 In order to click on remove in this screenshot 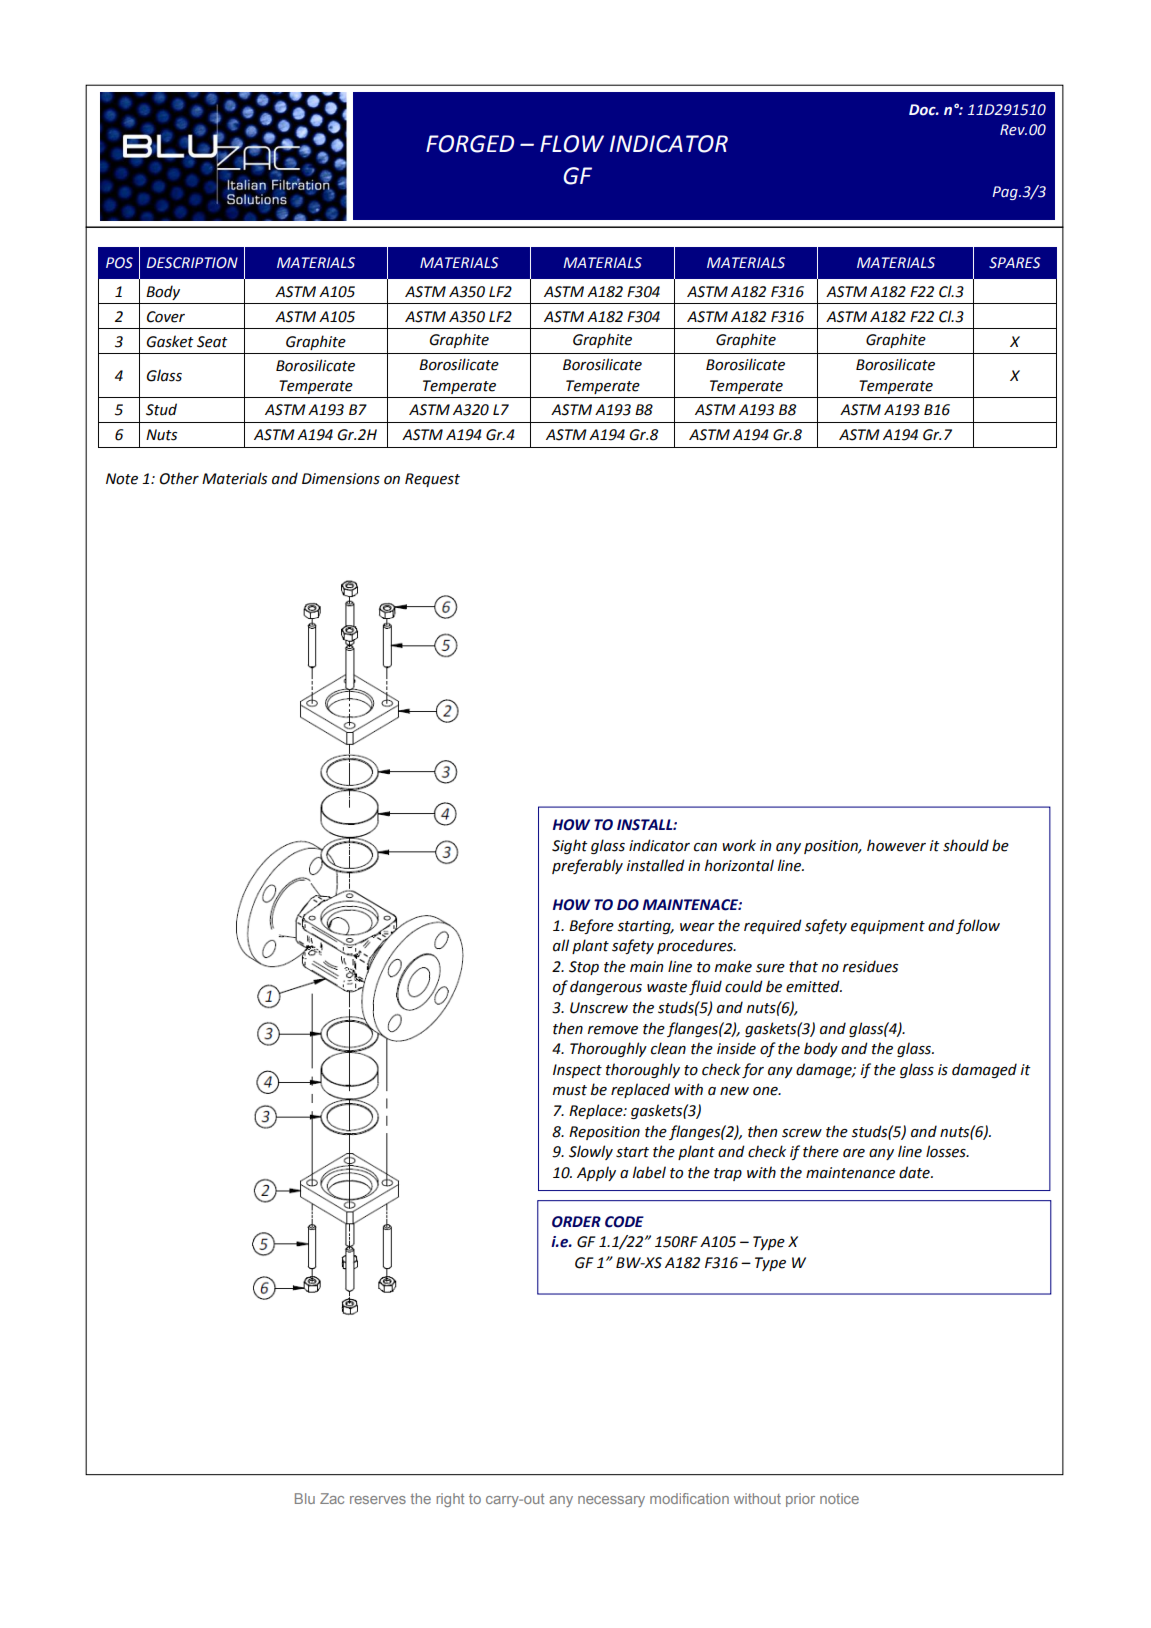, I will do `click(613, 1030)`.
